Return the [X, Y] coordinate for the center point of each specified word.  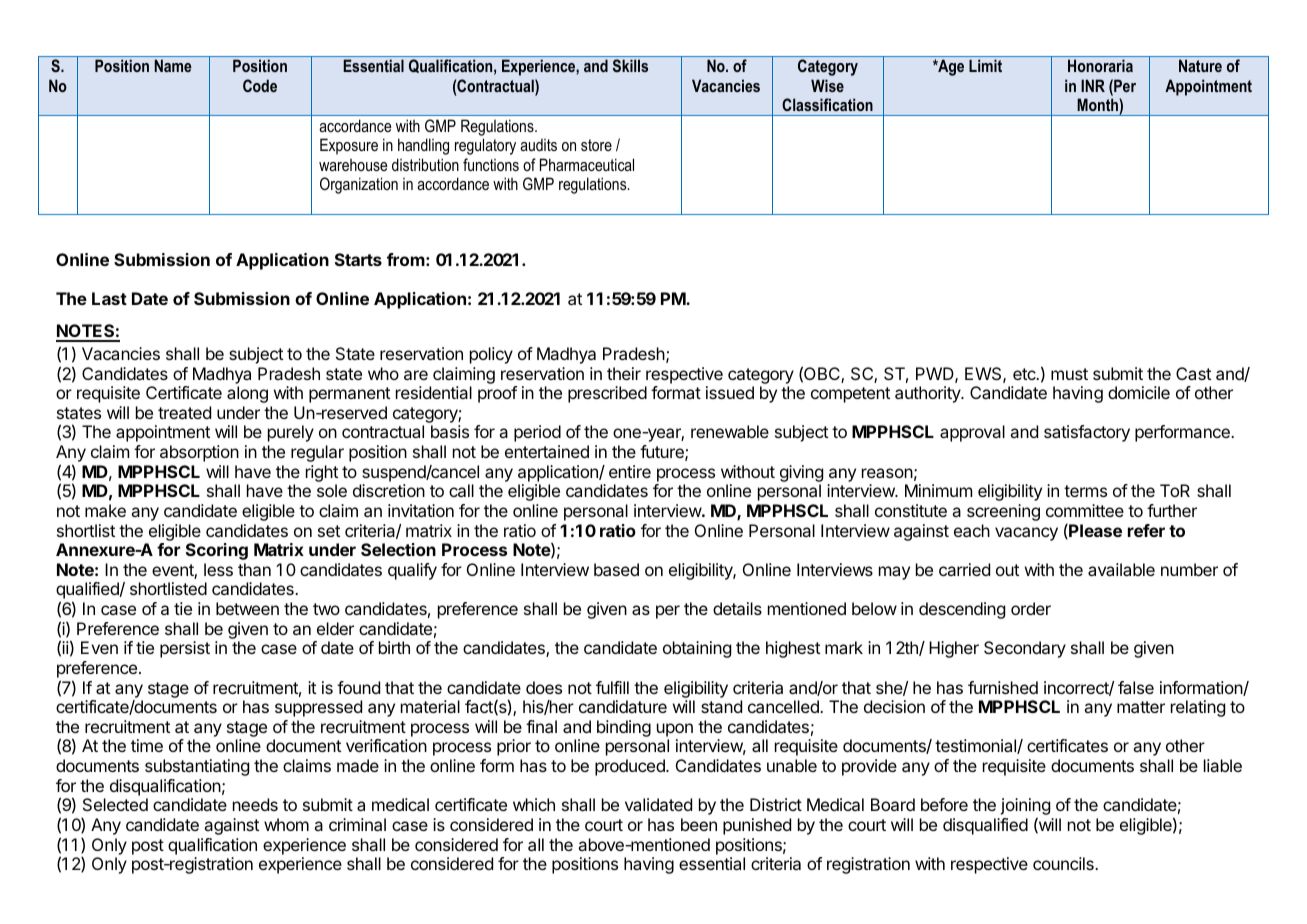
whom [286, 824]
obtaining [697, 649]
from [406, 259]
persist [185, 649]
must [1069, 374]
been [699, 824]
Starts [358, 259]
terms [1085, 491]
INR [1093, 85]
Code [260, 85]
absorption [199, 453]
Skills [630, 65]
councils [1064, 863]
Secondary [1025, 649]
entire [630, 471]
